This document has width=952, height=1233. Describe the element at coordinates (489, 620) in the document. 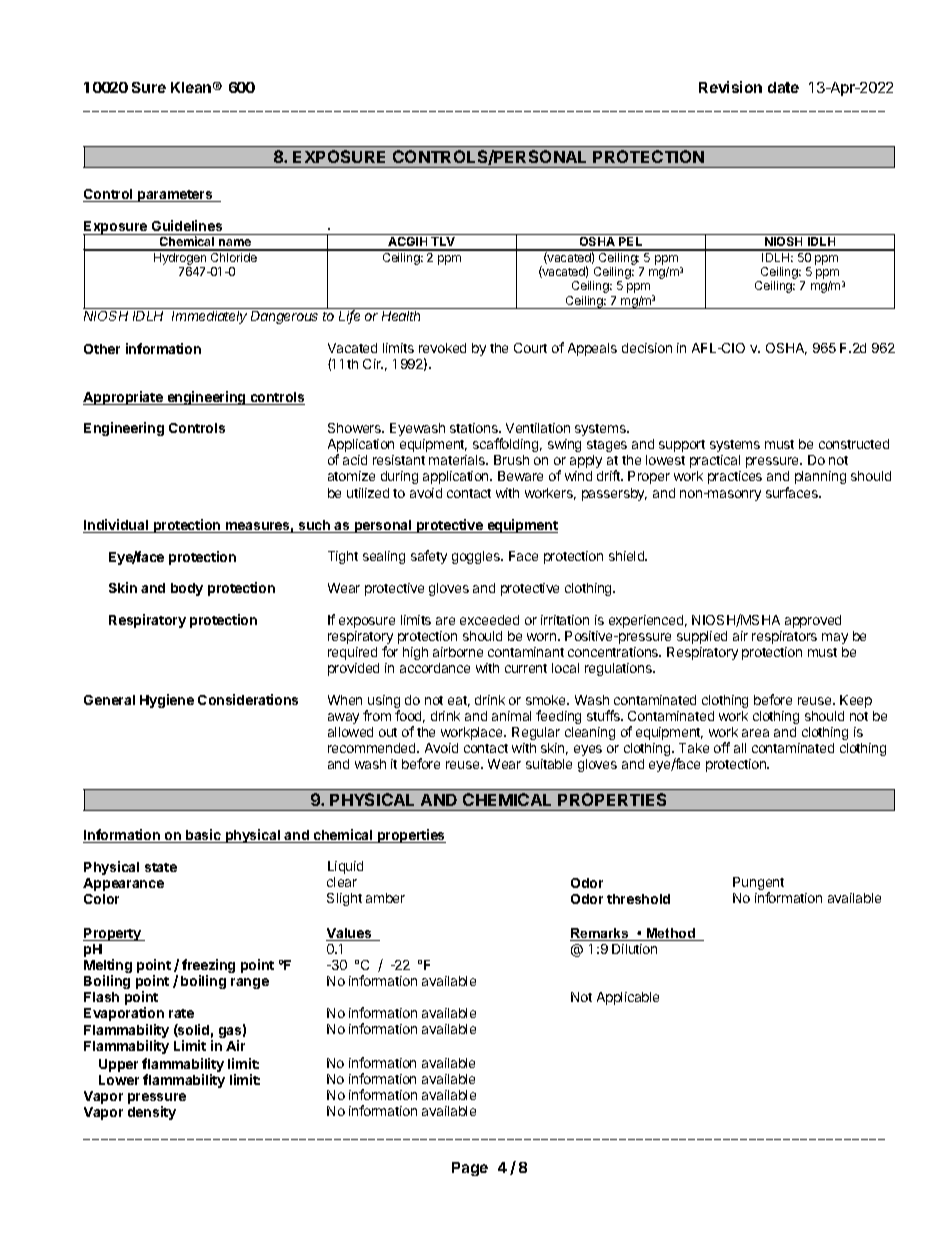

I see `exceeded` at that location.
